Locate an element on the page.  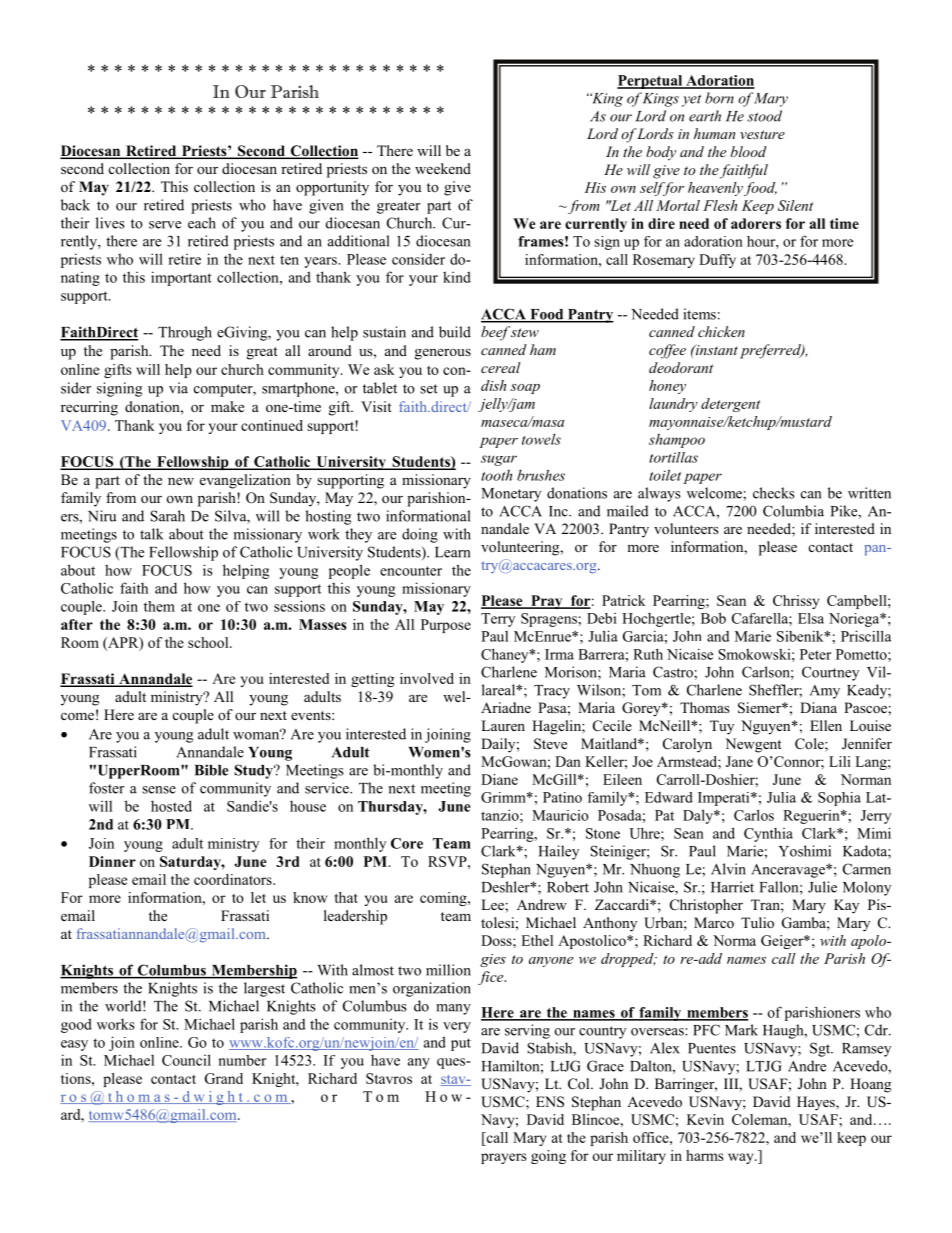
them is located at coordinates (159, 606).
